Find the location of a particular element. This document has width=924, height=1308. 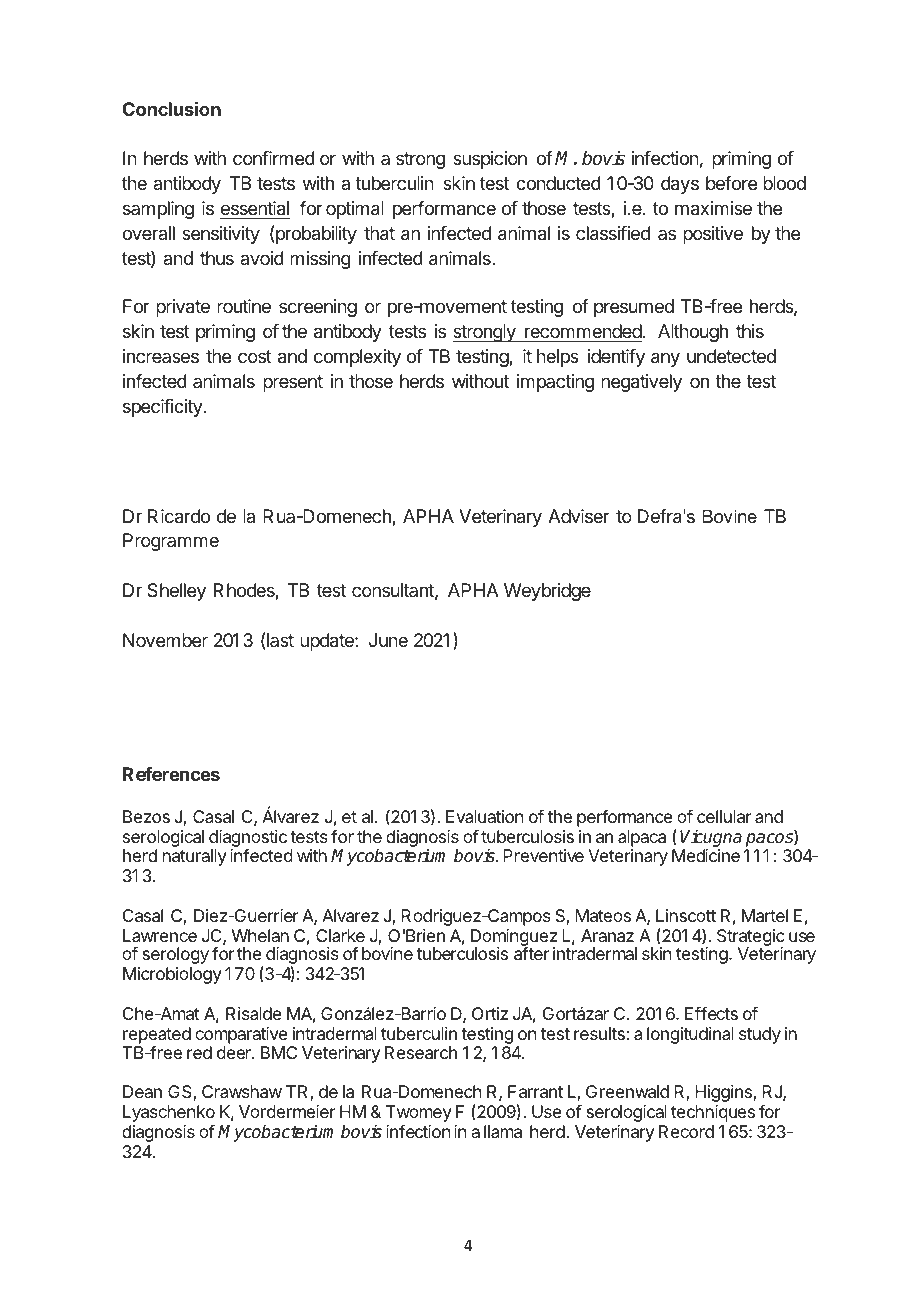

confirmed is located at coordinates (274, 158).
